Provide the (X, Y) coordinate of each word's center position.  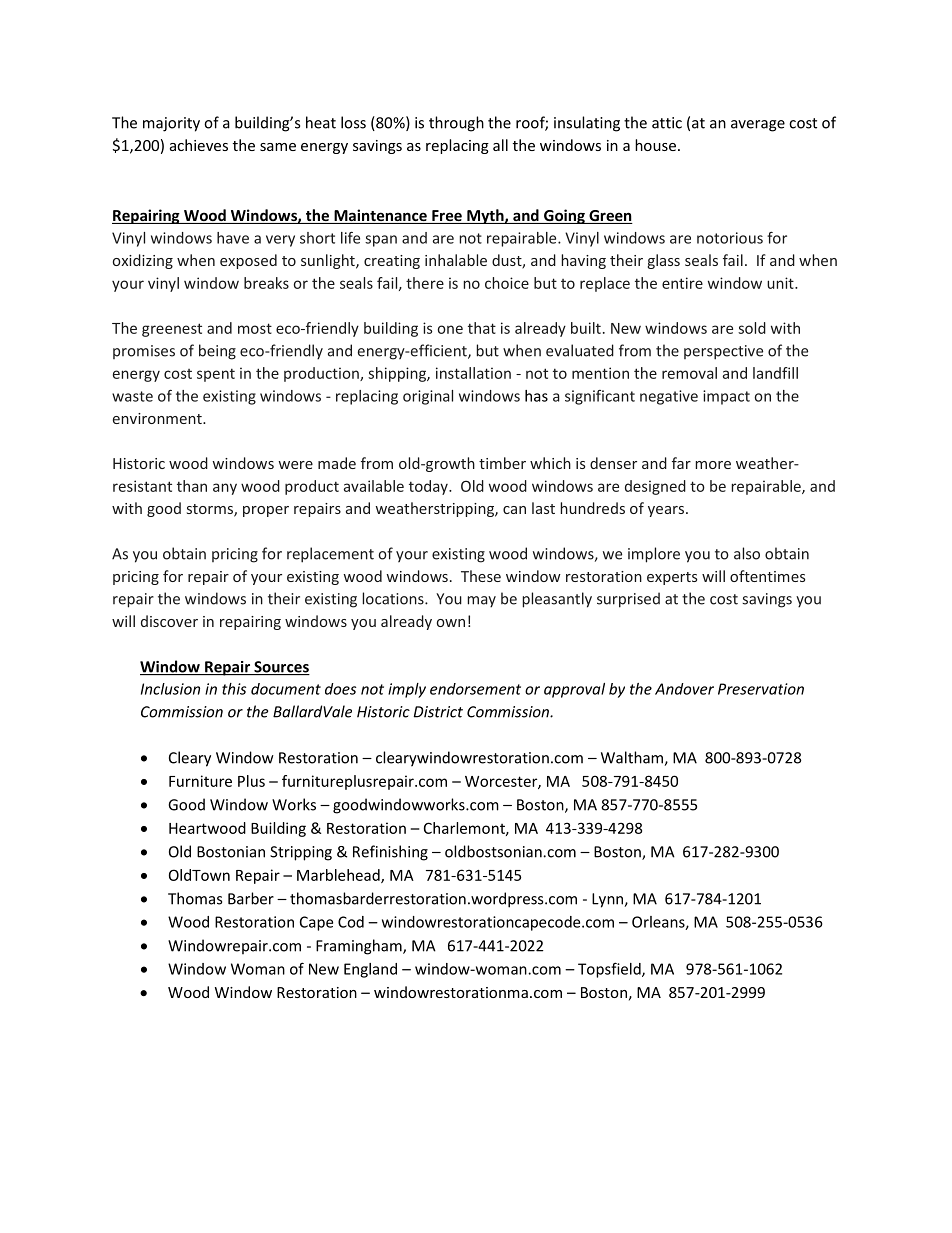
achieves (199, 145)
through (456, 124)
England (370, 970)
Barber (251, 898)
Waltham (633, 758)
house (655, 145)
